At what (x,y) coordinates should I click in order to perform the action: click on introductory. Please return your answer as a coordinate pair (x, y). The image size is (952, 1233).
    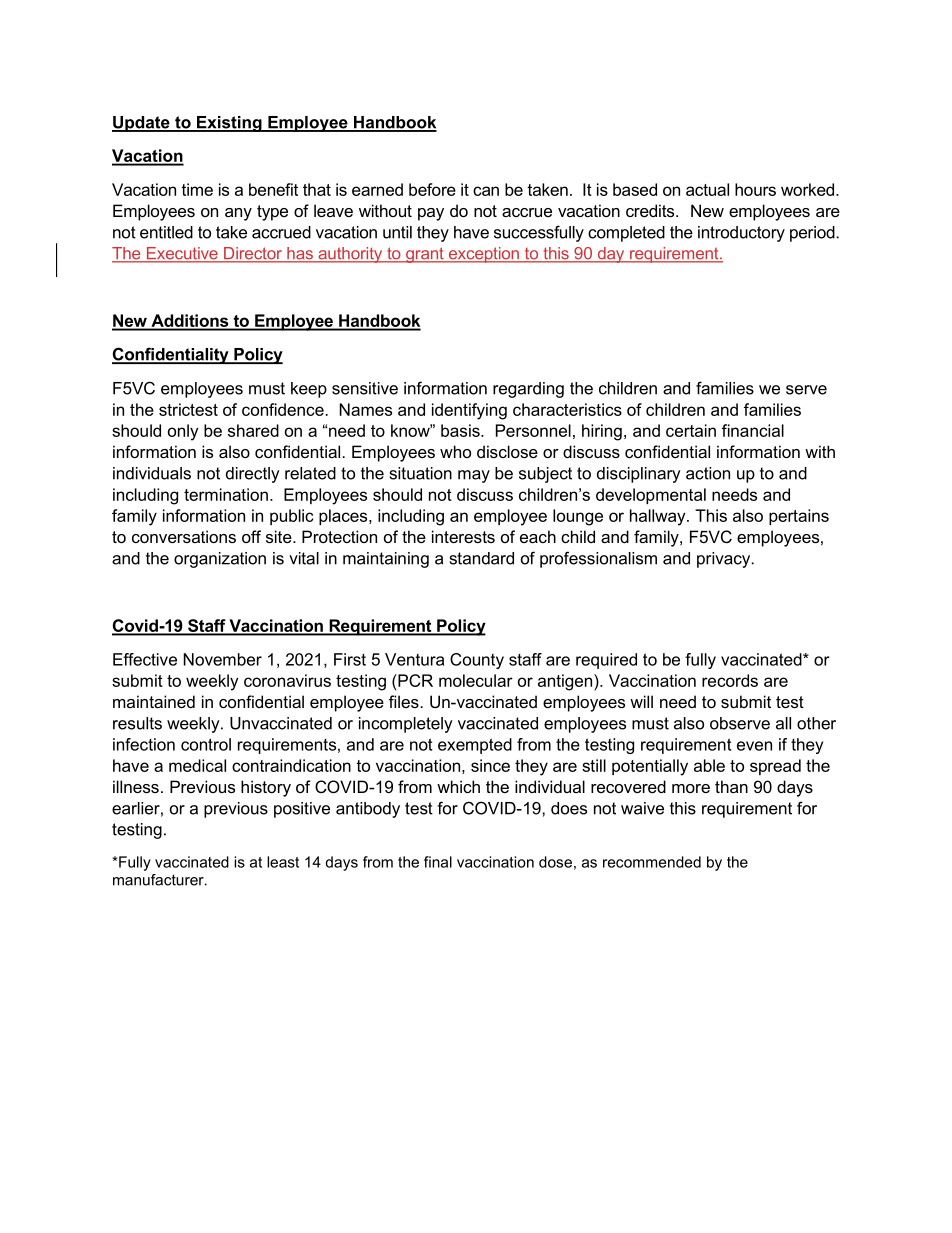
    Looking at the image, I should click on (741, 234).
